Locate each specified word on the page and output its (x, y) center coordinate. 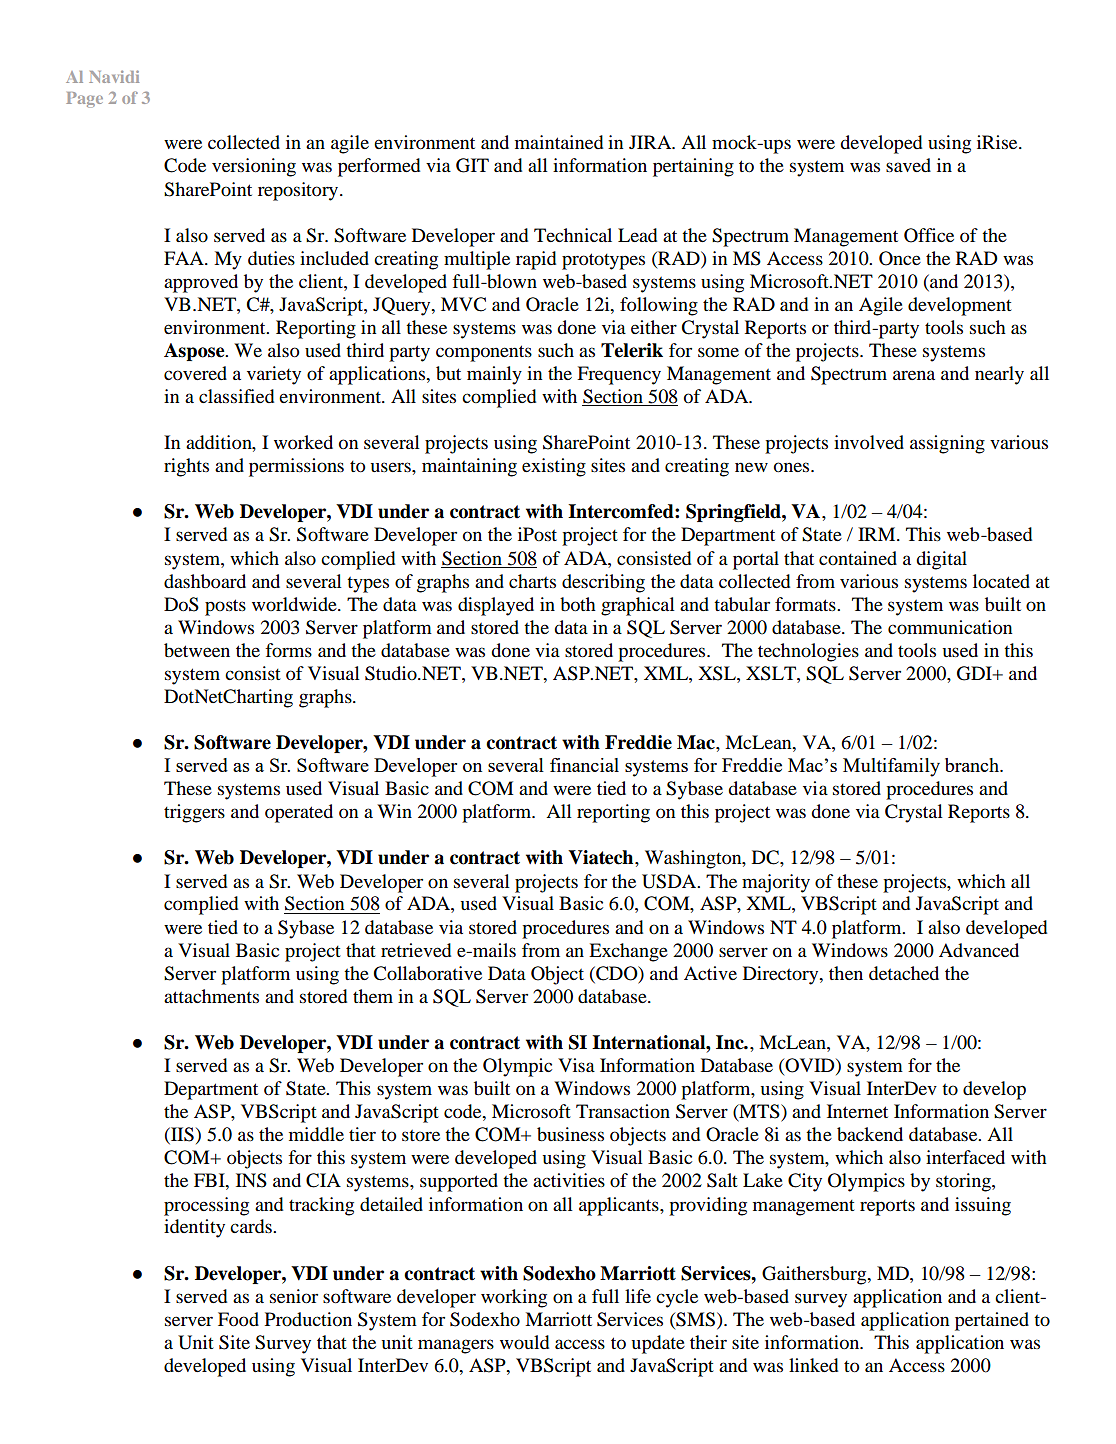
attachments (211, 996)
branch (973, 765)
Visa (576, 1065)
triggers (194, 813)
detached (904, 973)
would (524, 1342)
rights (186, 467)
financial (584, 765)
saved (908, 165)
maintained (559, 142)
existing (554, 467)
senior (294, 1296)
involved (869, 442)
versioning (254, 167)
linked (813, 1365)
